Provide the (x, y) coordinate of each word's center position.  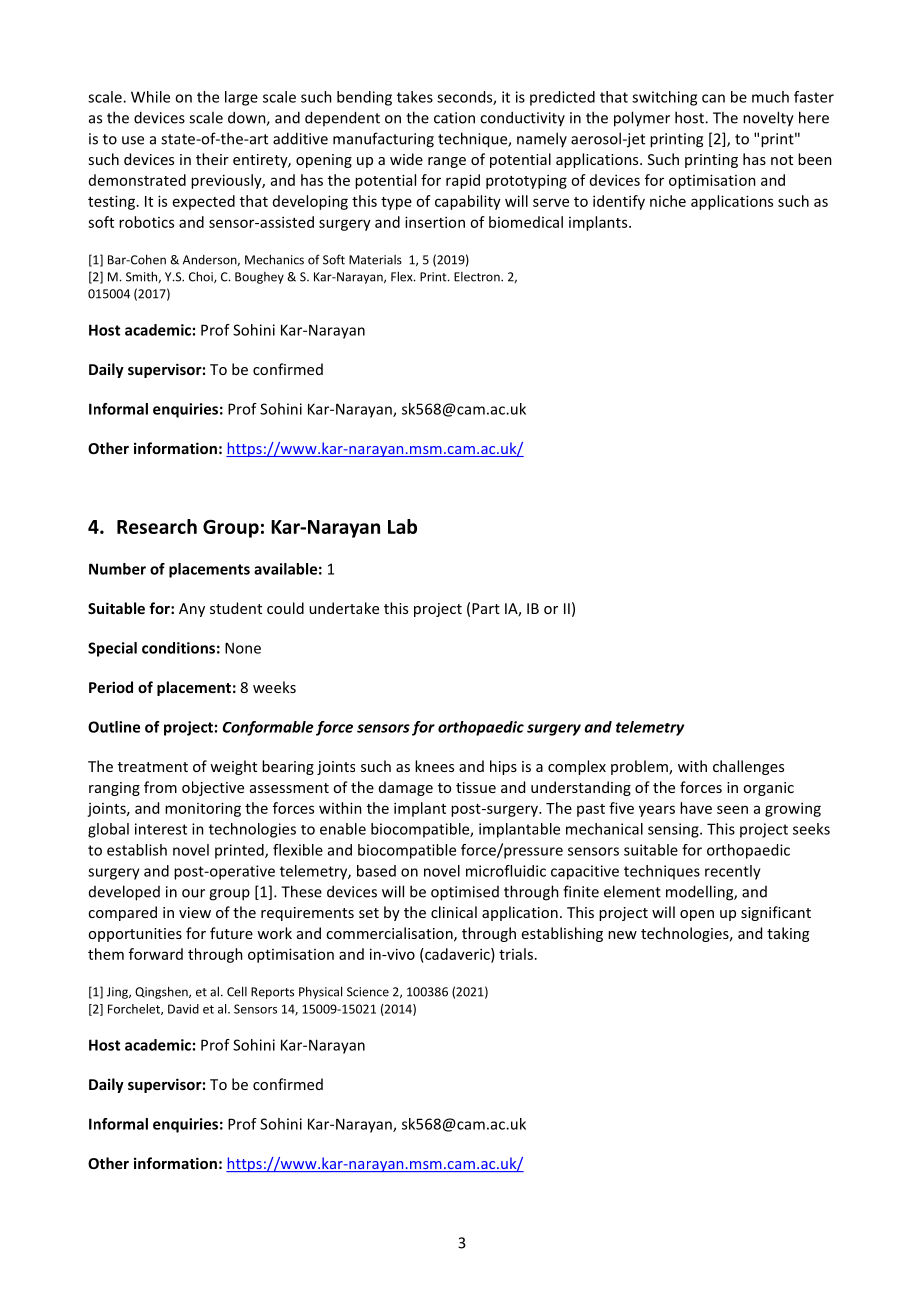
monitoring (203, 809)
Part (486, 608)
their (212, 159)
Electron (478, 277)
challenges (748, 767)
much (770, 97)
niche (668, 201)
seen (732, 809)
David (183, 1009)
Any (192, 610)
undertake (344, 608)
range (447, 162)
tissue (476, 787)
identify (619, 202)
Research (157, 526)
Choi (202, 277)
